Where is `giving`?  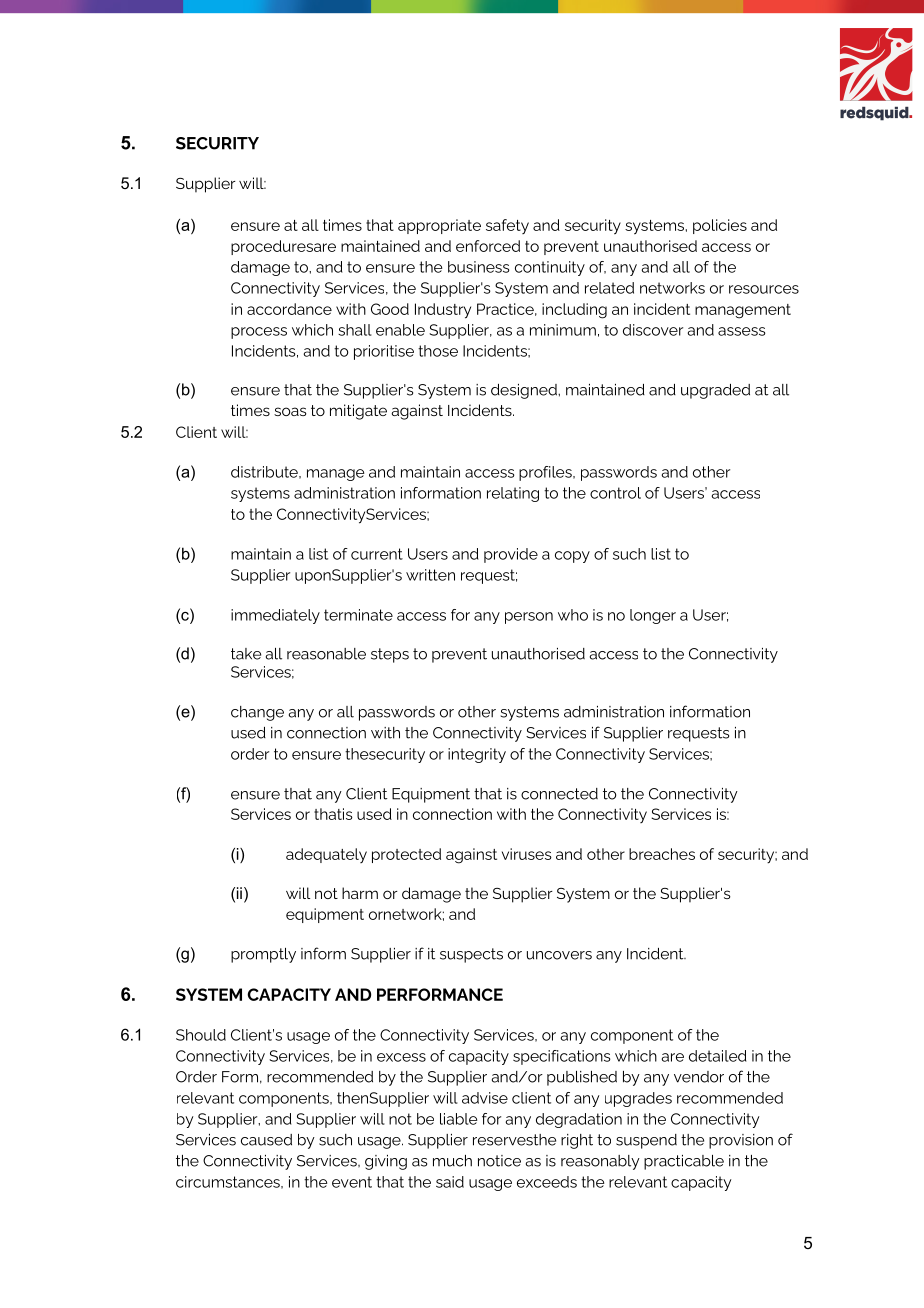 giving is located at coordinates (386, 1162).
